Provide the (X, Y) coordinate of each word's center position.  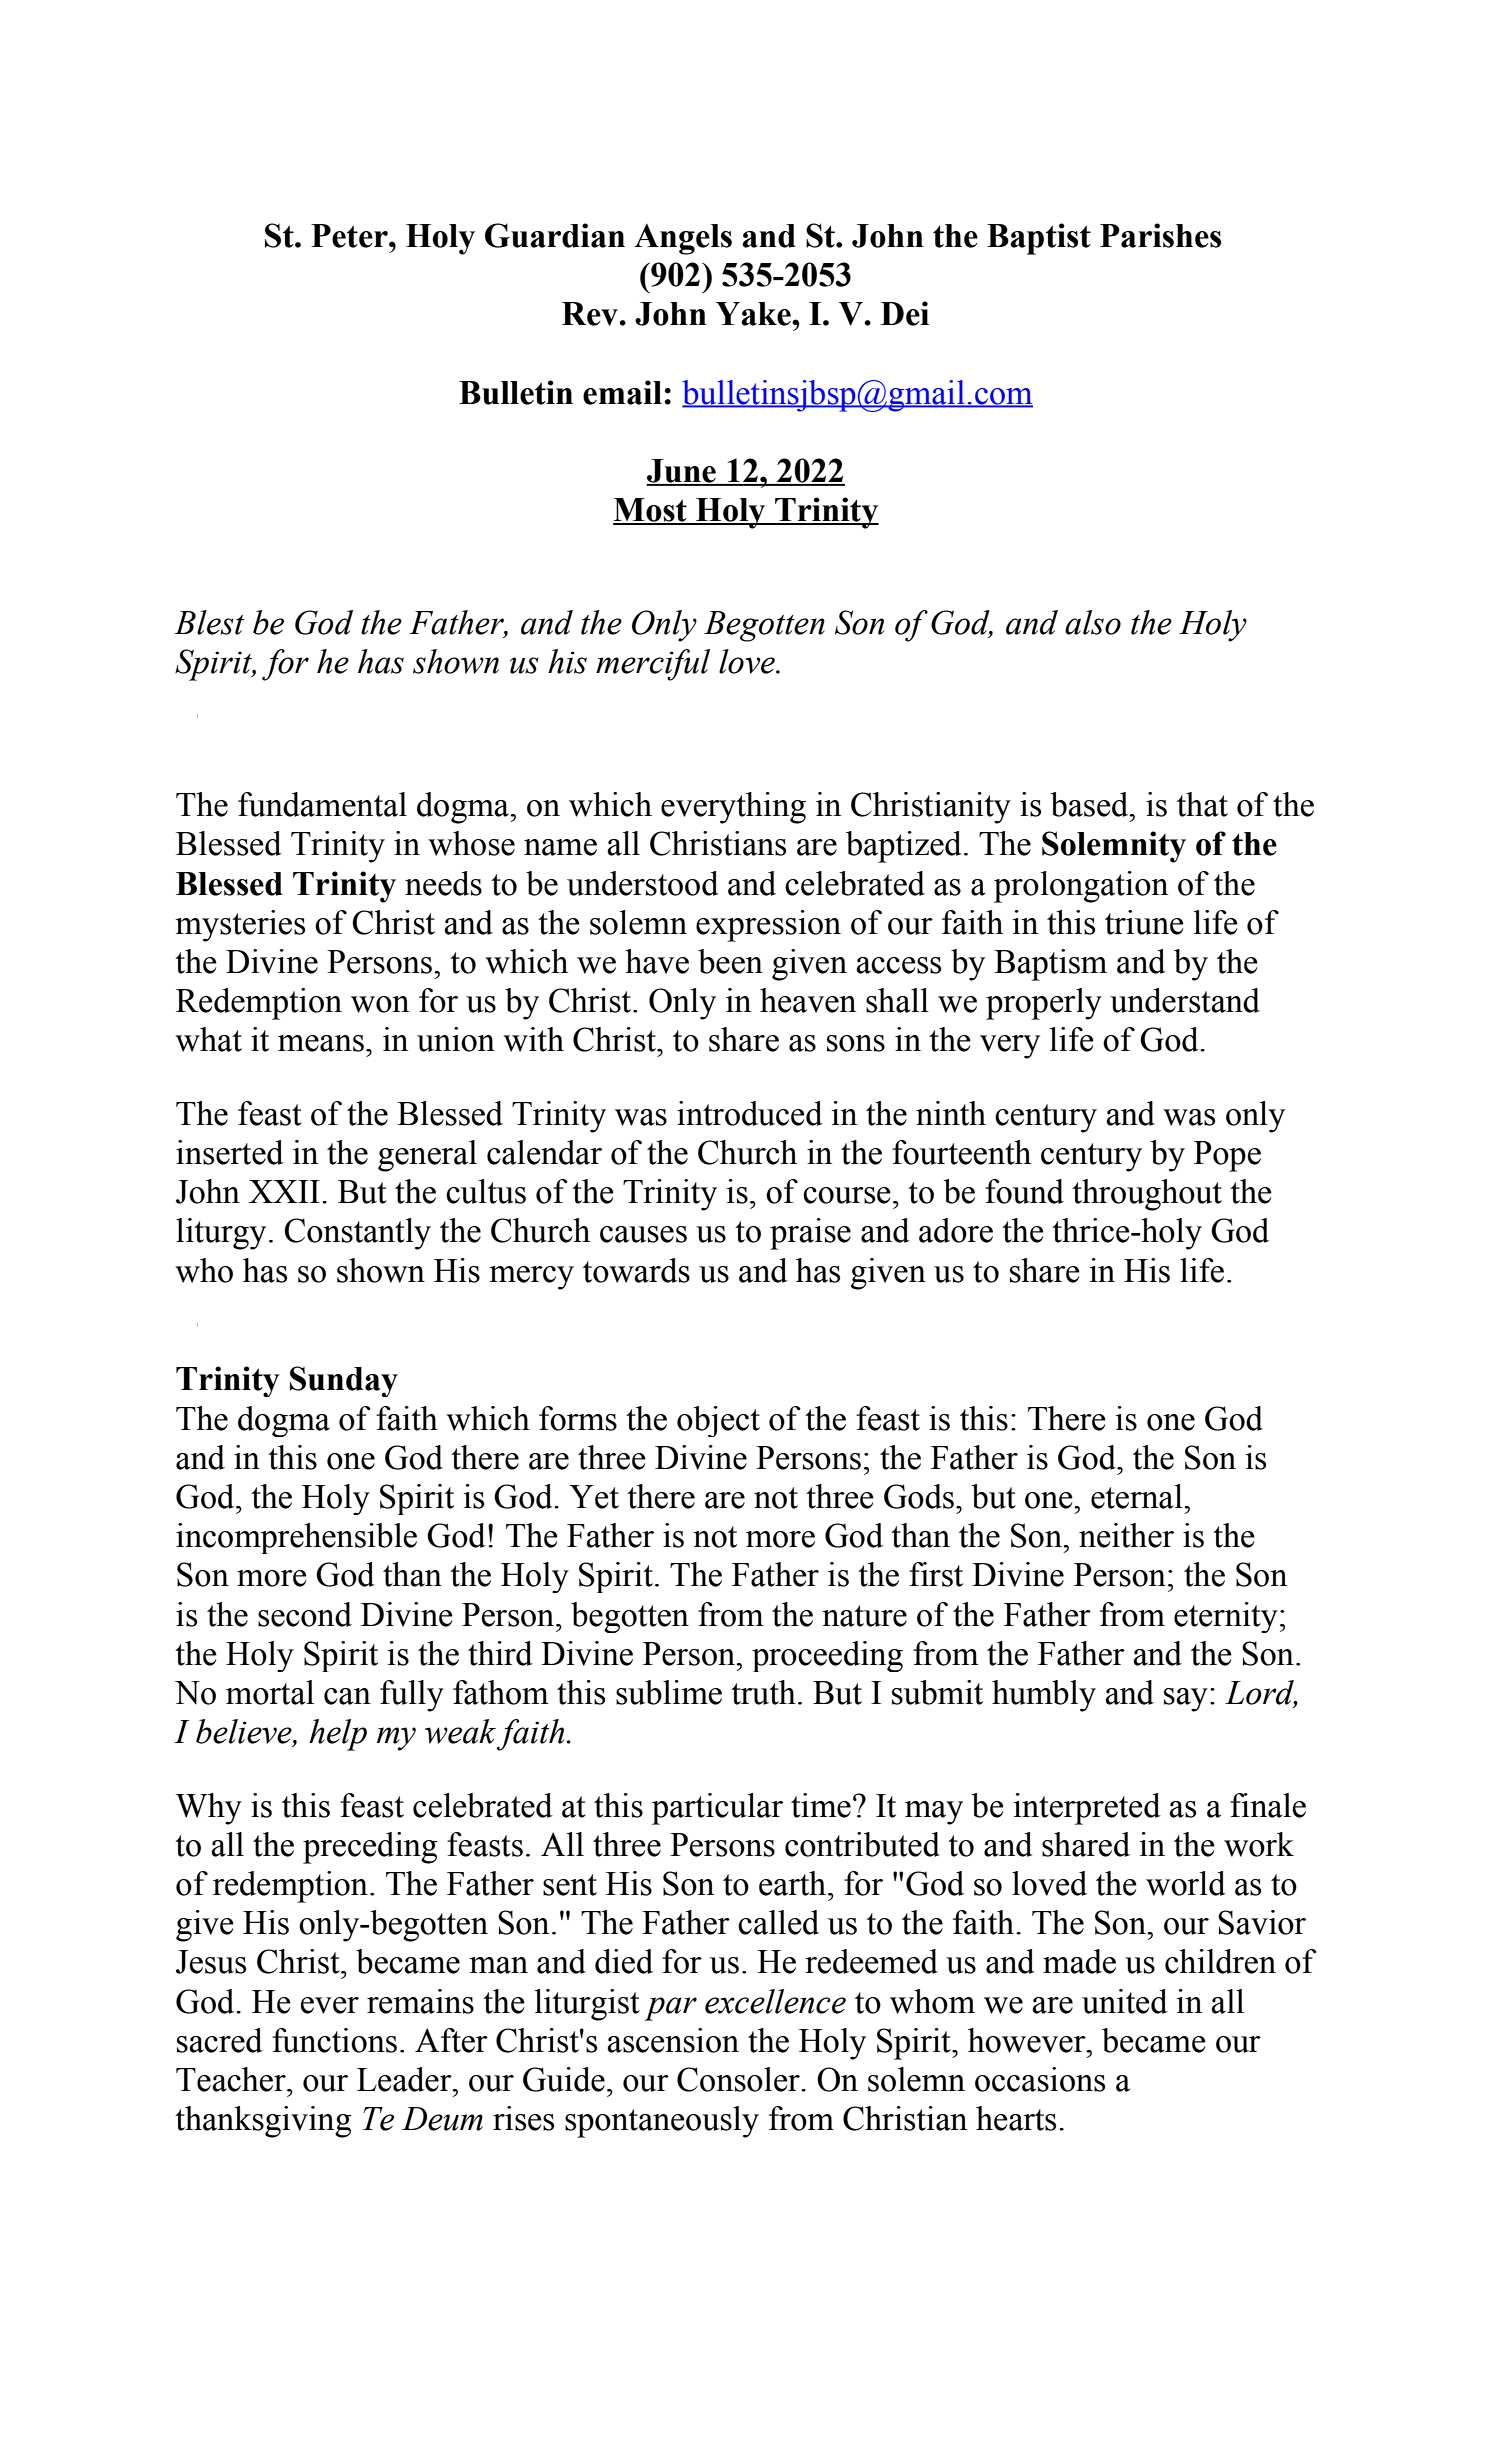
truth (763, 1692)
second (305, 1614)
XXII (284, 1191)
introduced (750, 1113)
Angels (683, 239)
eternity (1226, 1617)
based (1090, 804)
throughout (1147, 1195)
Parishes (1160, 235)
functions (334, 2040)
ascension (673, 2040)
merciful (653, 665)
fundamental (322, 804)
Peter (350, 236)
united (1125, 2001)
